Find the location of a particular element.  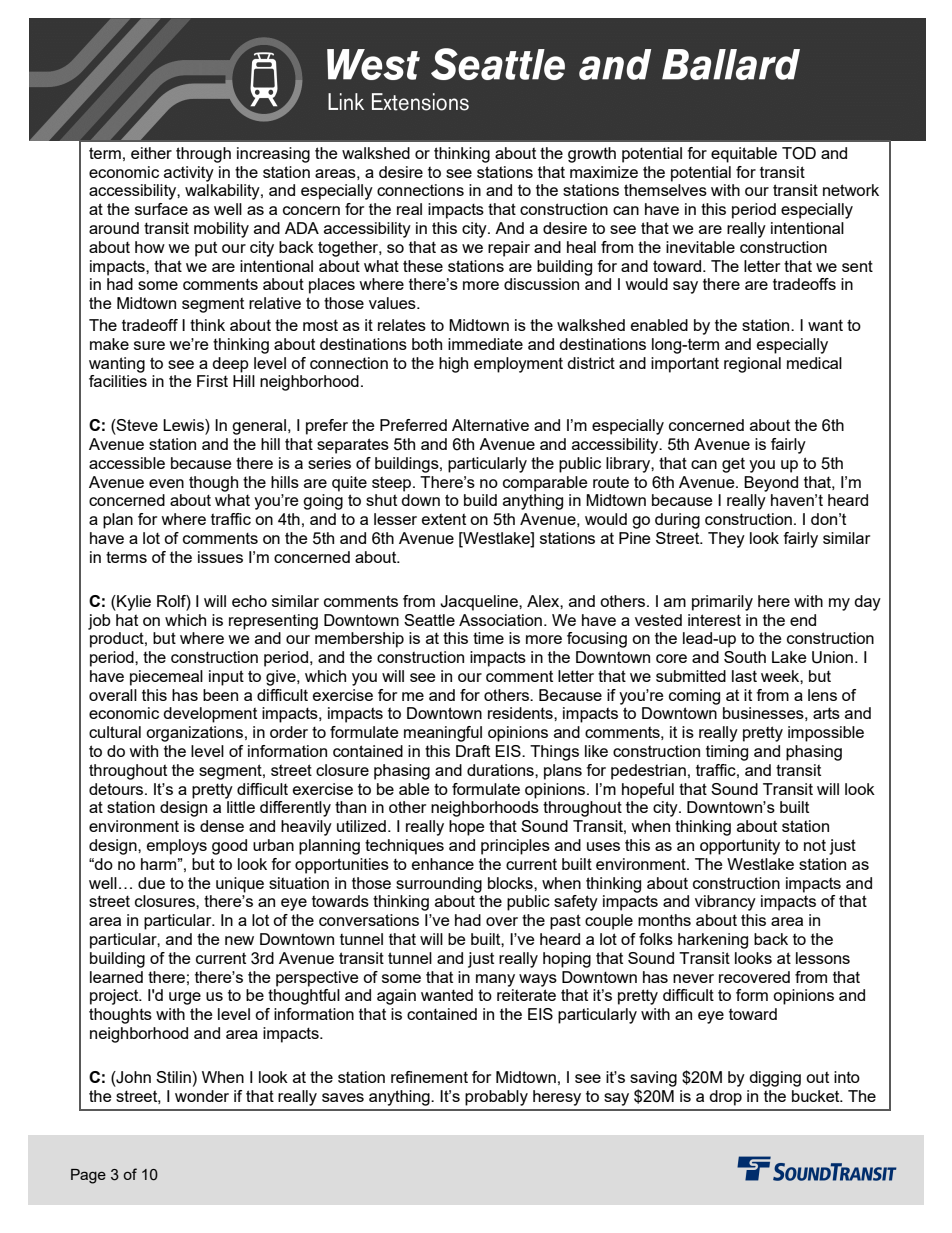

repair is located at coordinates (509, 249).
